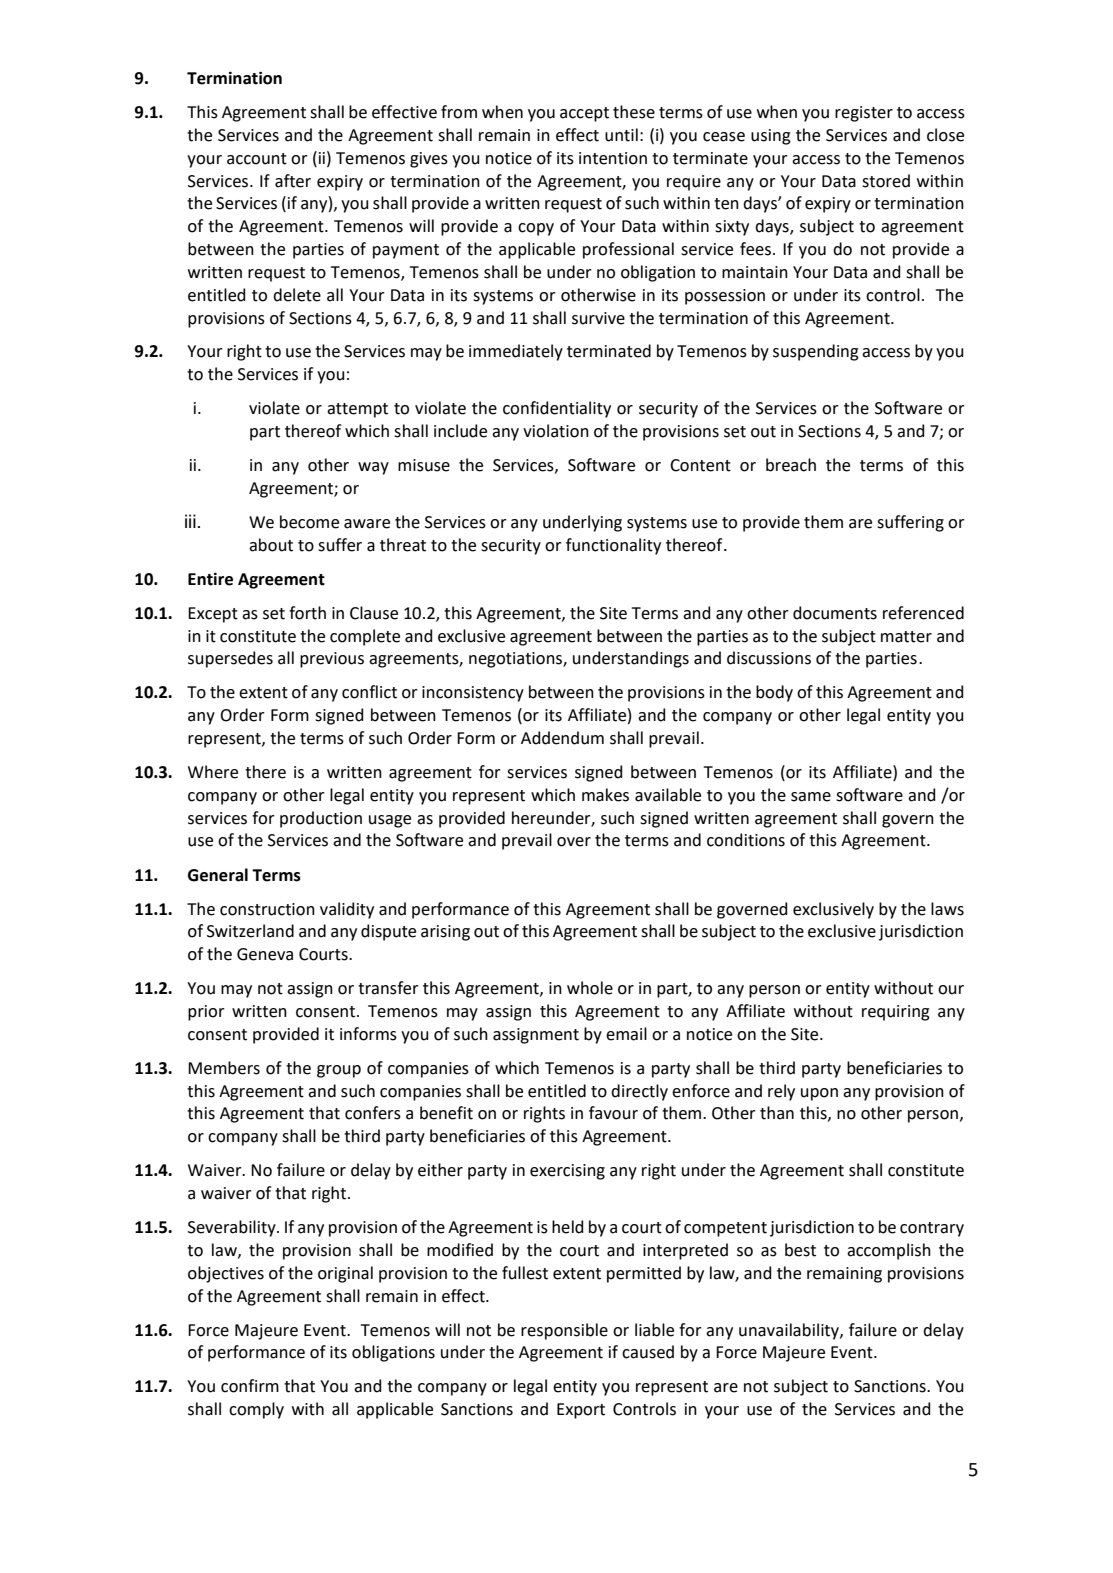  What do you see at coordinates (250, 1386) in the screenshot?
I see `confirm` at bounding box center [250, 1386].
